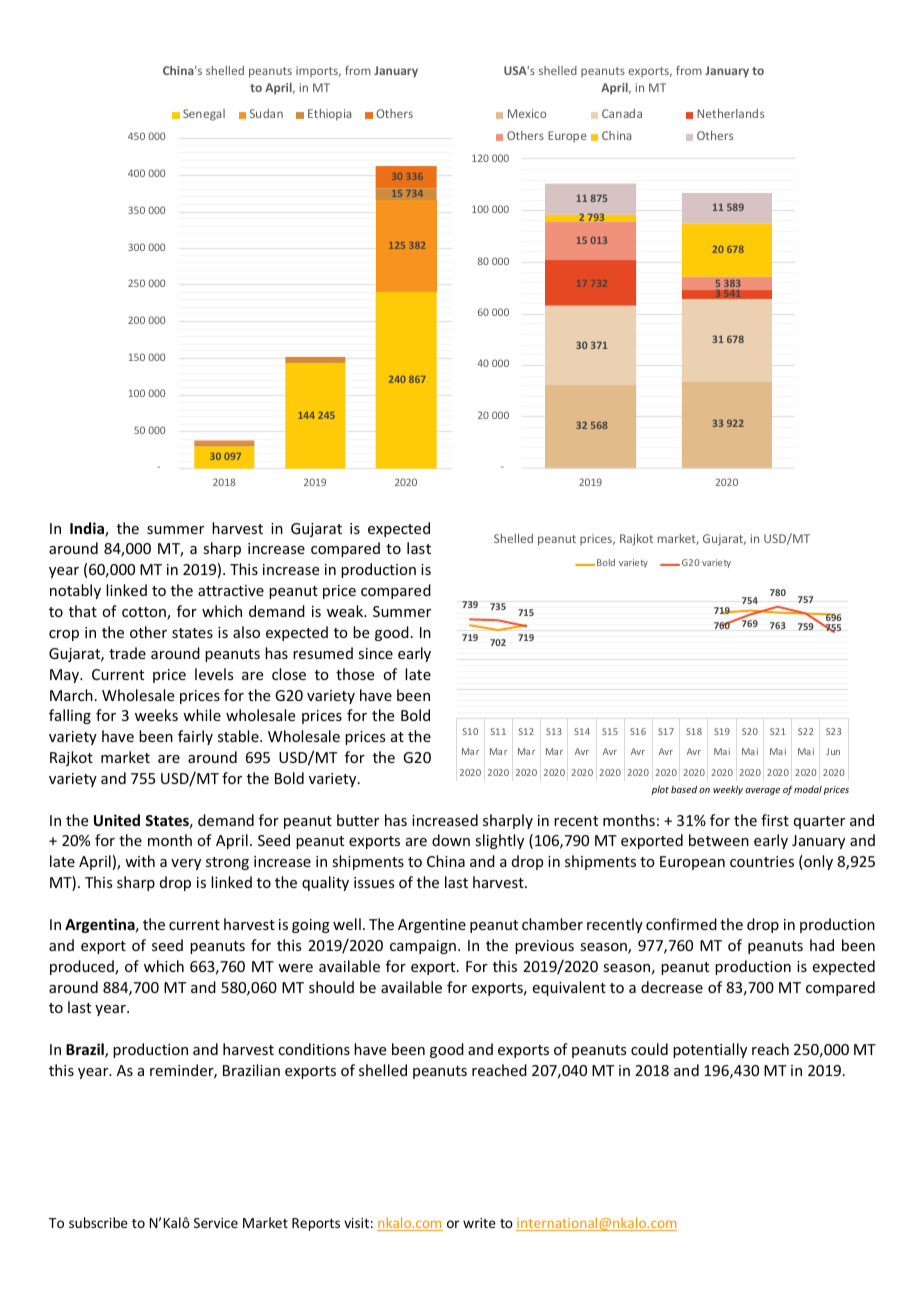 The width and height of the document is (924, 1308). Describe the element at coordinates (83, 967) in the document. I see `produced` at that location.
